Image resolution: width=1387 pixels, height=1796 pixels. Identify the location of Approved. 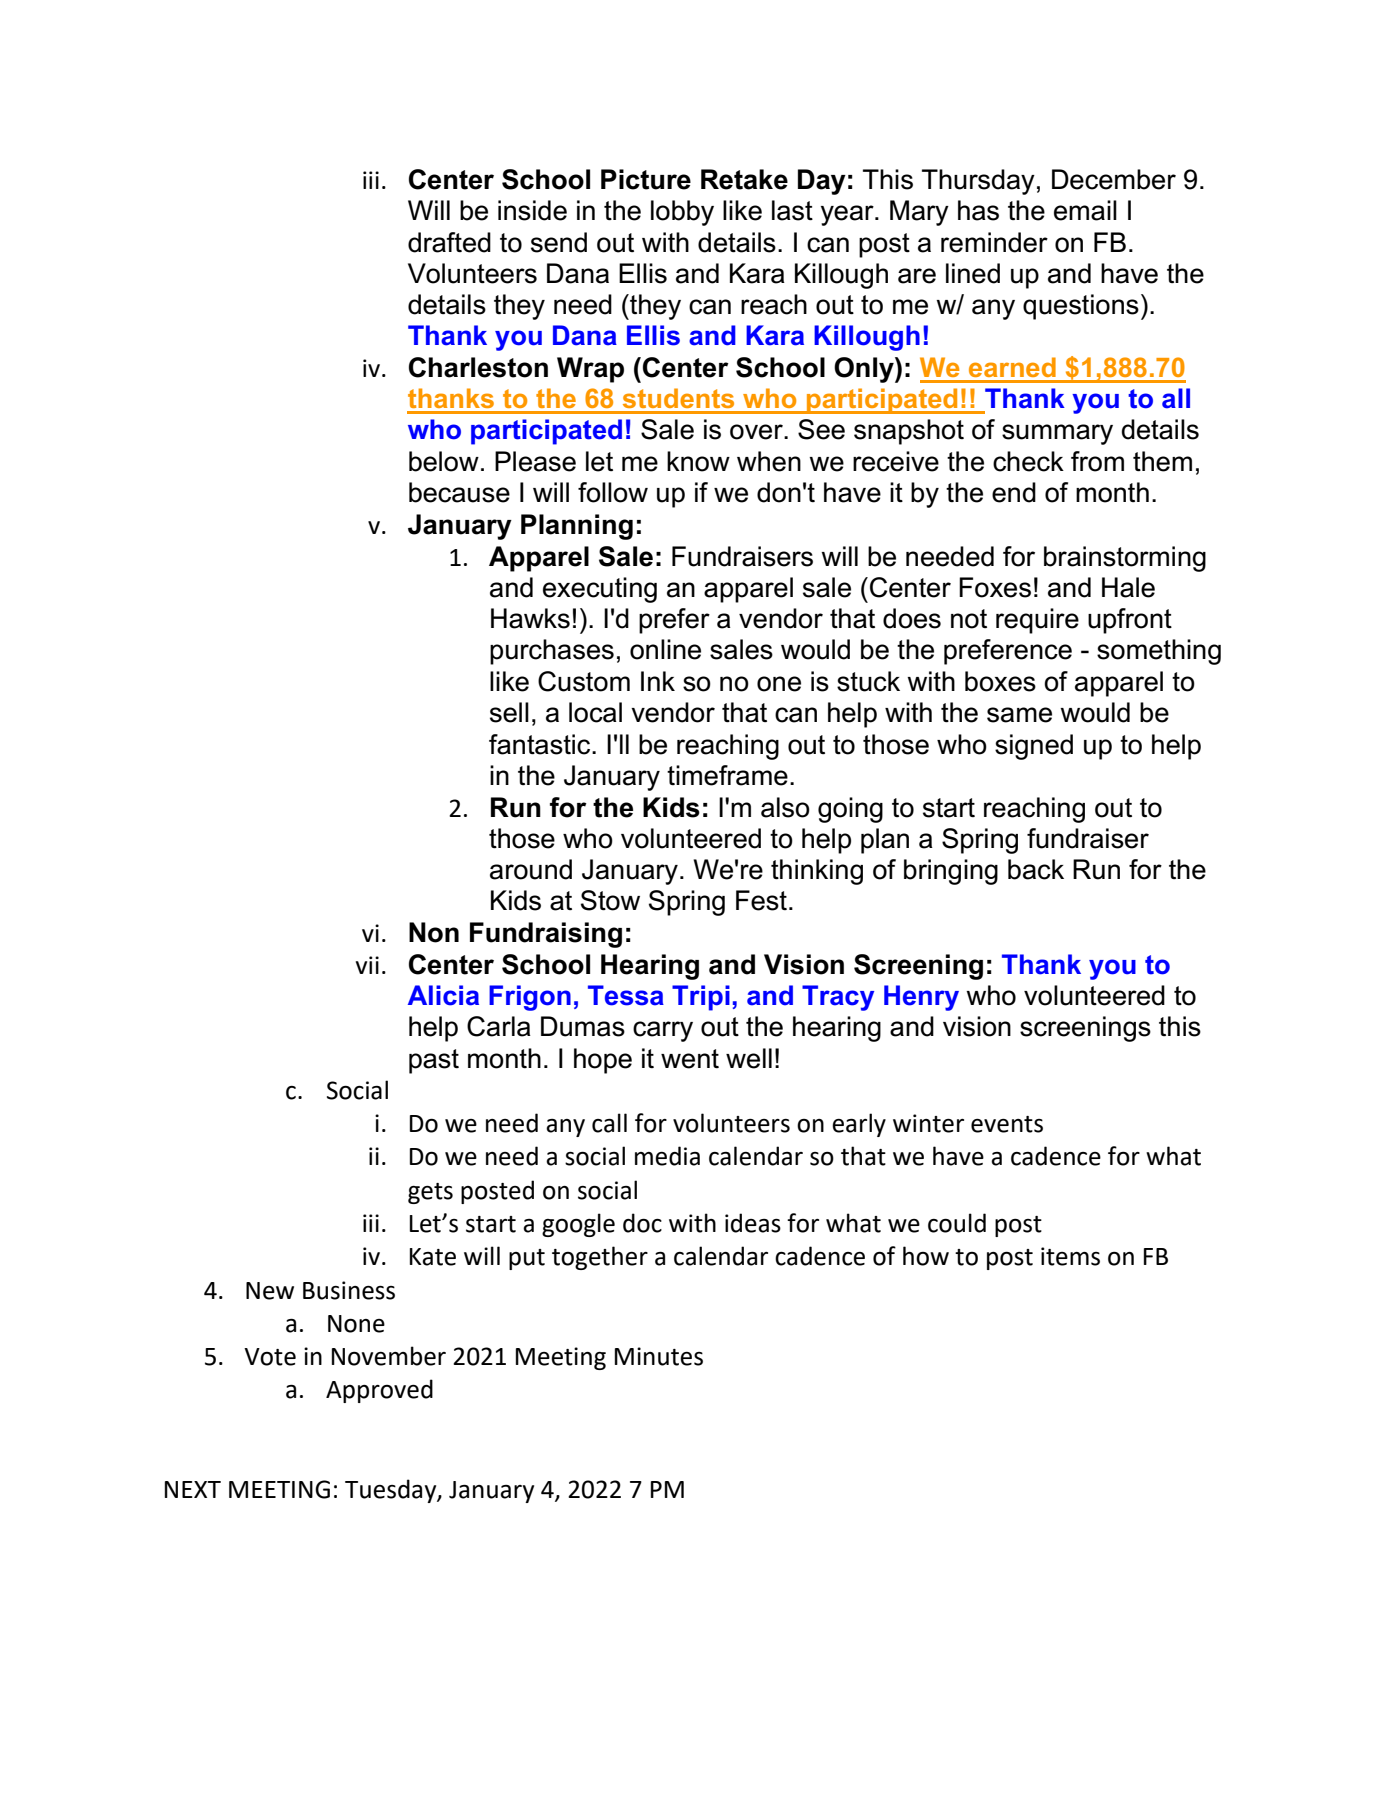
(379, 1391).
